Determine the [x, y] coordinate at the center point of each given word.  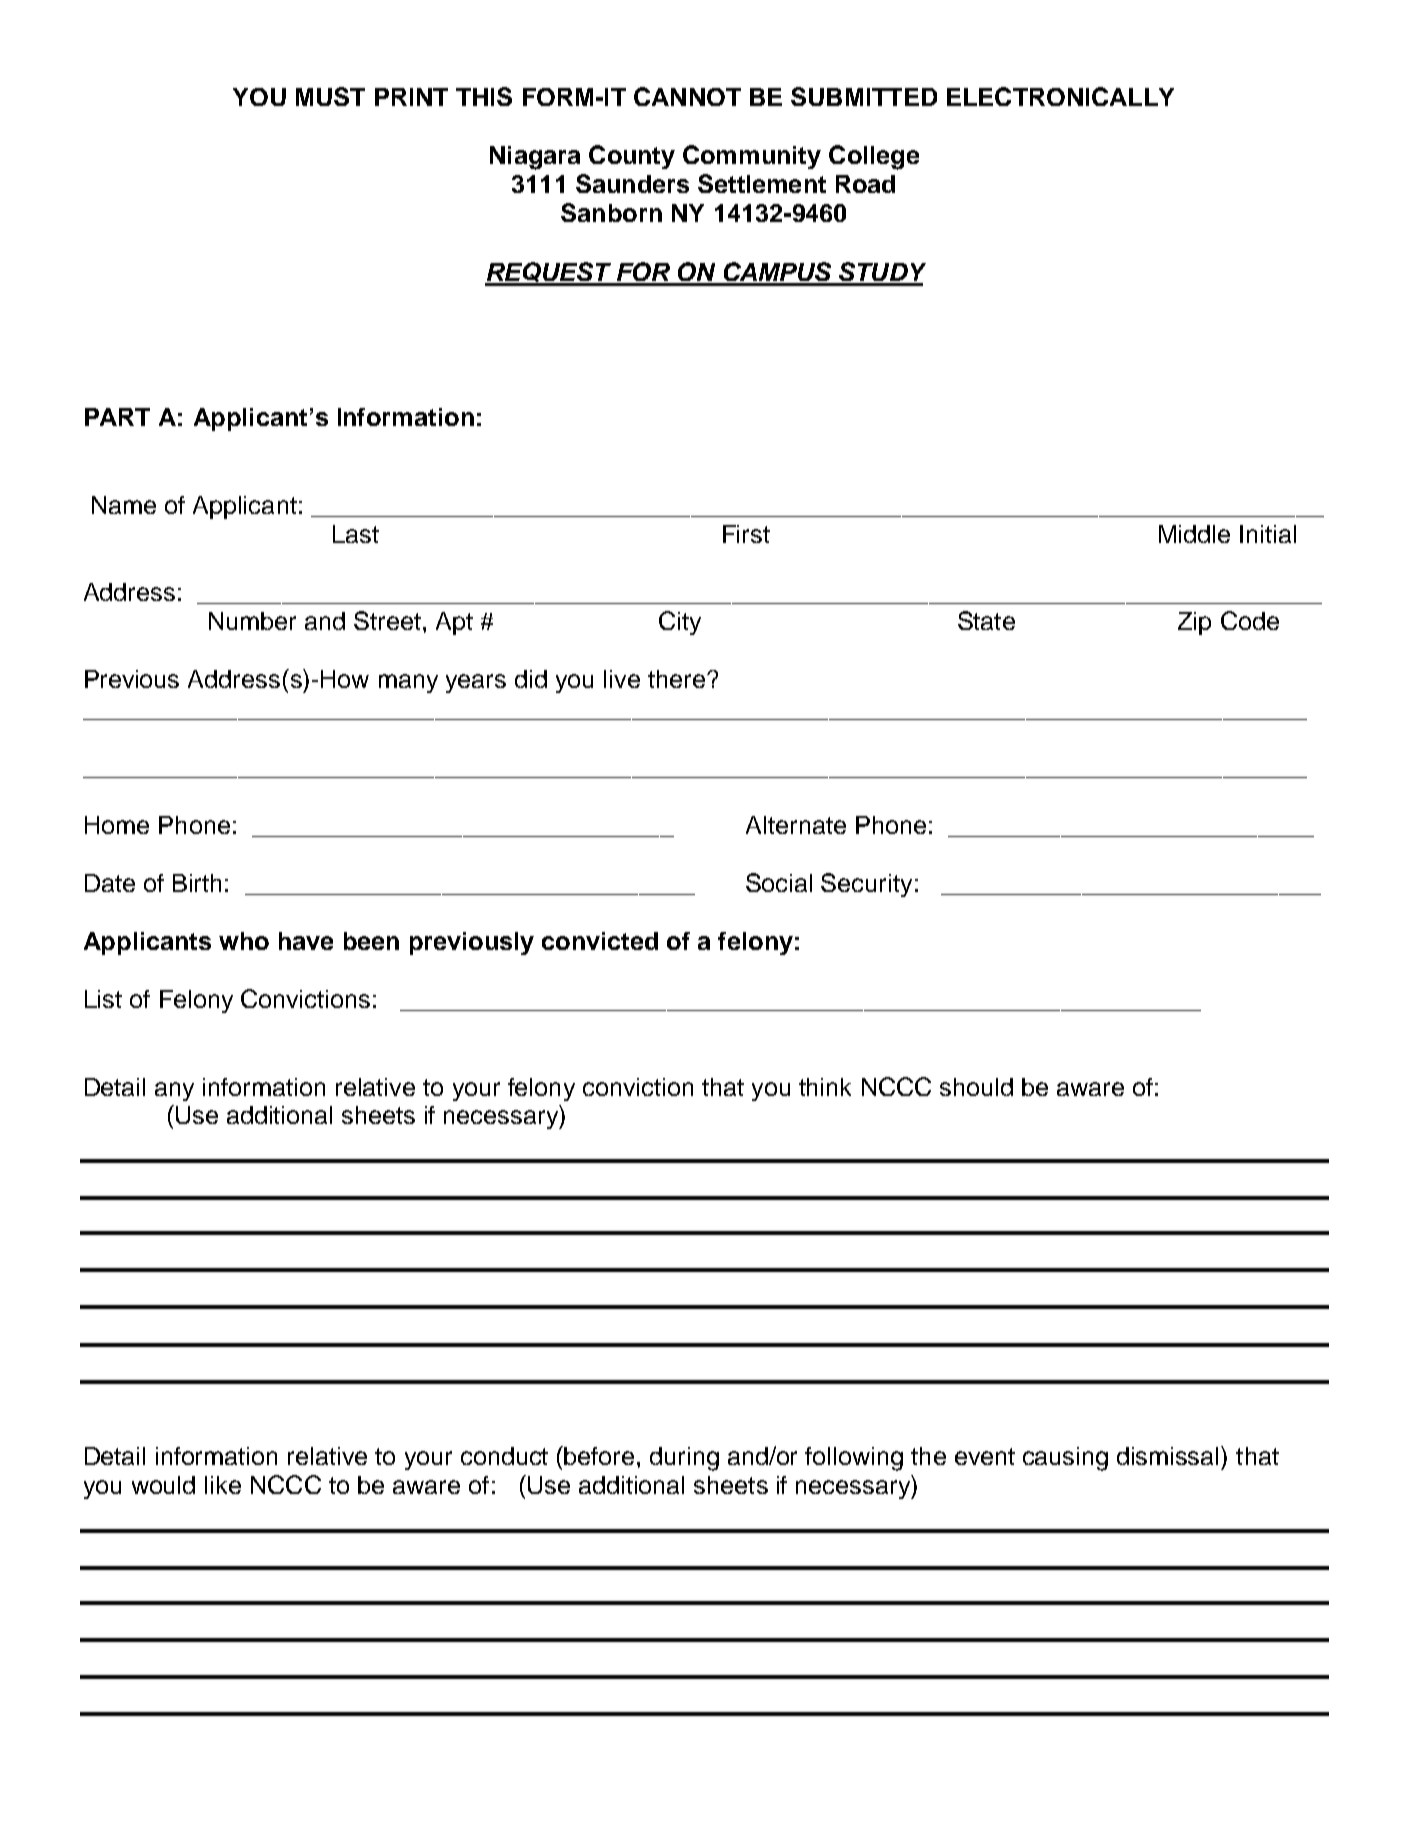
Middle [1194, 534]
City [680, 623]
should [976, 1087]
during [684, 1459]
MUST [330, 96]
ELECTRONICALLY [1060, 96]
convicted [600, 941]
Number [252, 621]
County [632, 157]
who [244, 941]
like [223, 1485]
